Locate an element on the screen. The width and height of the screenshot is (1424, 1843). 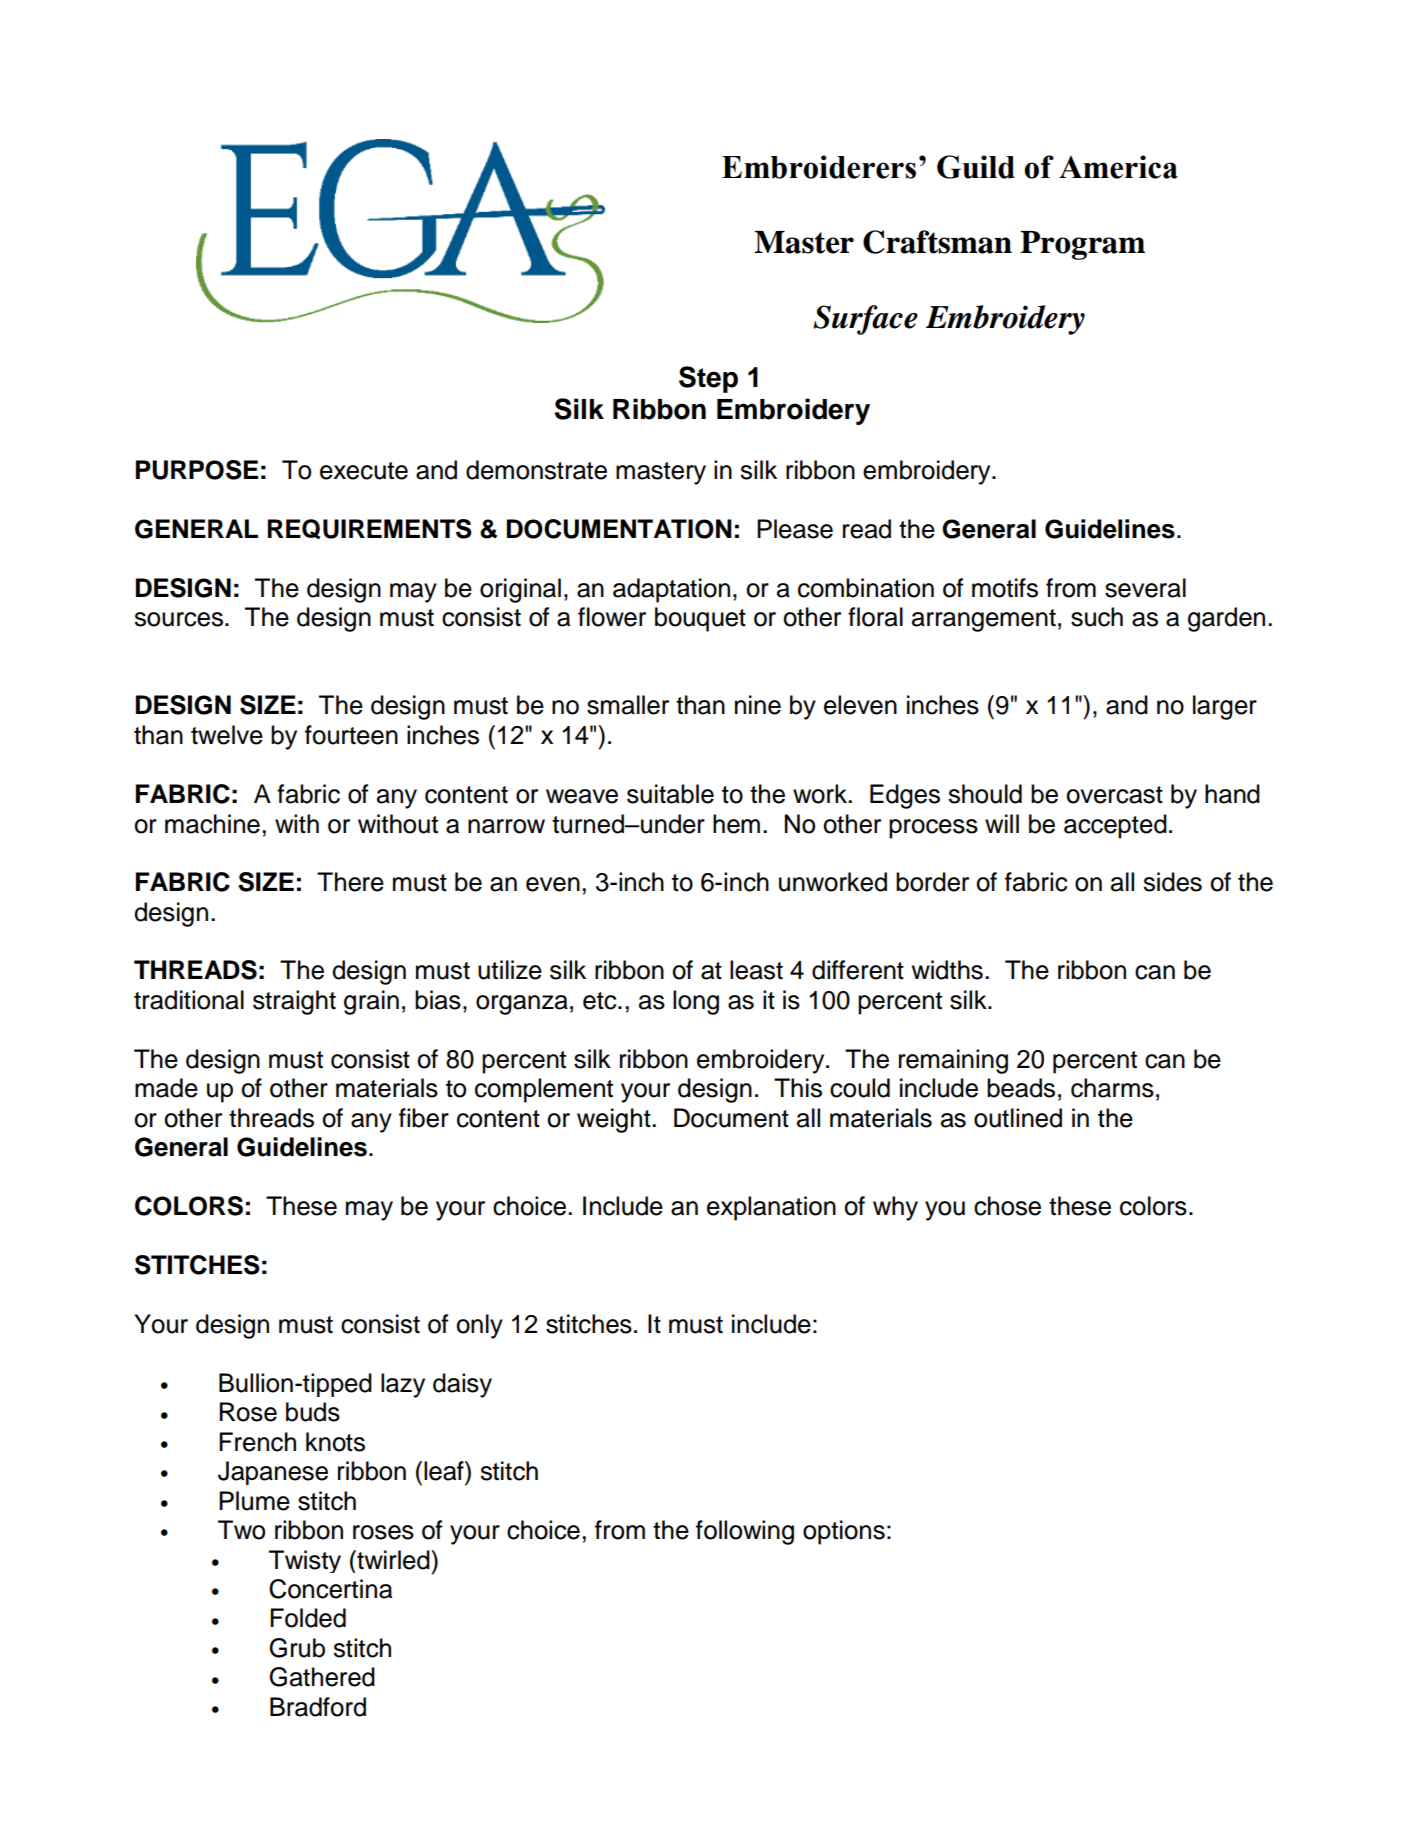
such is located at coordinates (1097, 617).
